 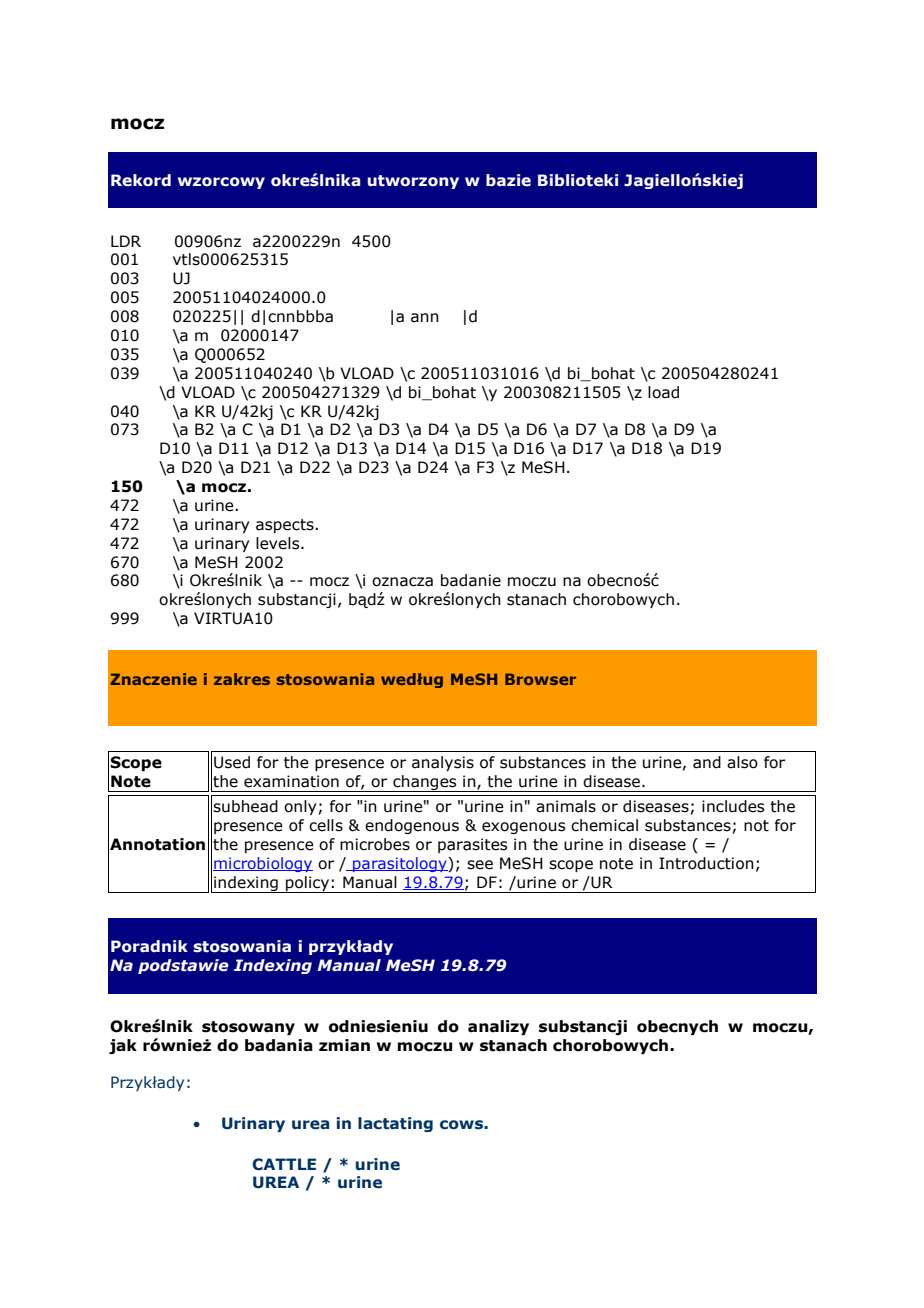 I want to click on also, so click(x=742, y=762).
